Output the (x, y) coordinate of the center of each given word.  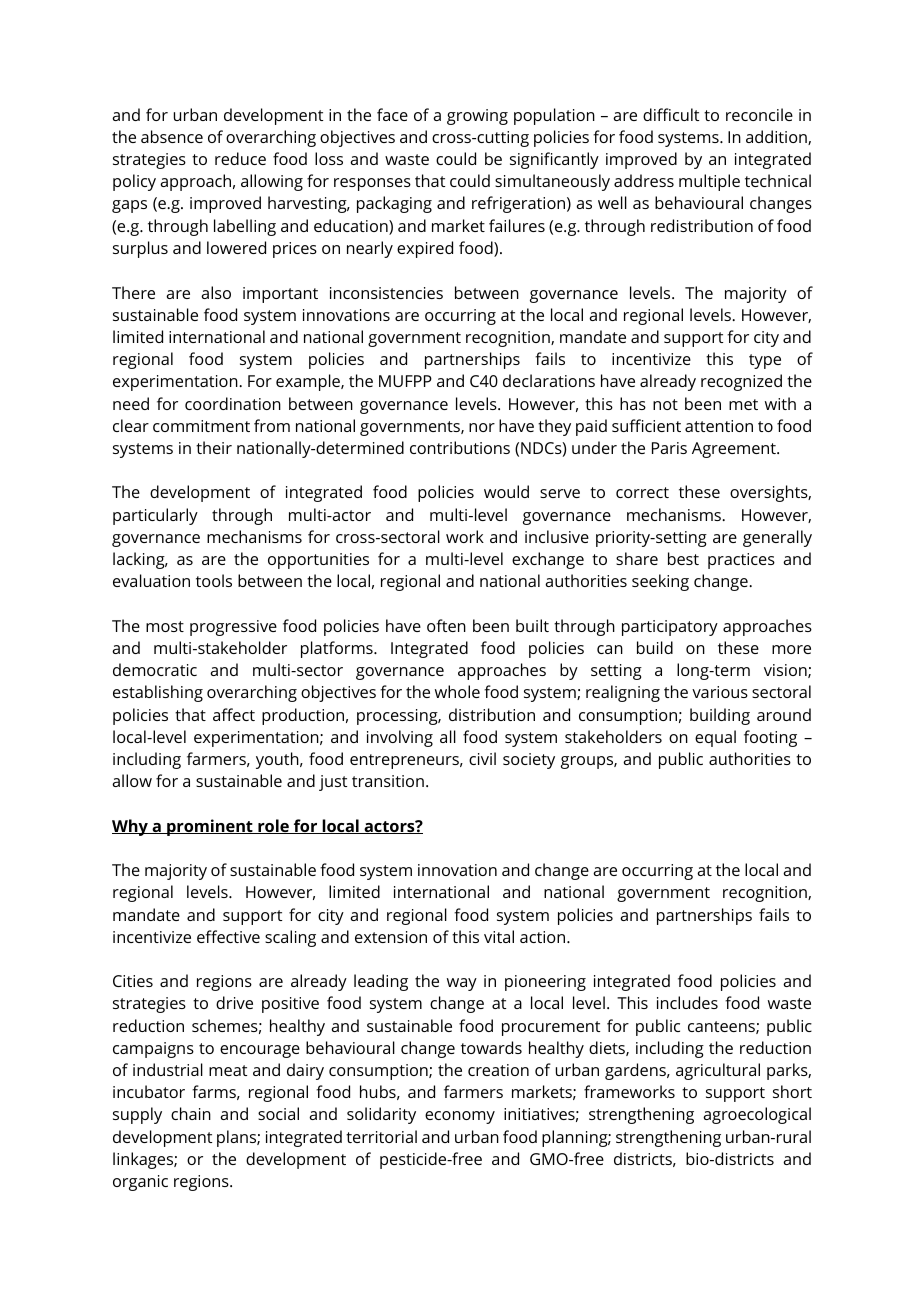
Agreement (735, 450)
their (214, 447)
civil (482, 758)
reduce (240, 158)
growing (477, 117)
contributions (460, 447)
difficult (671, 114)
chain (191, 1113)
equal (715, 738)
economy (460, 1117)
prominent (210, 827)
